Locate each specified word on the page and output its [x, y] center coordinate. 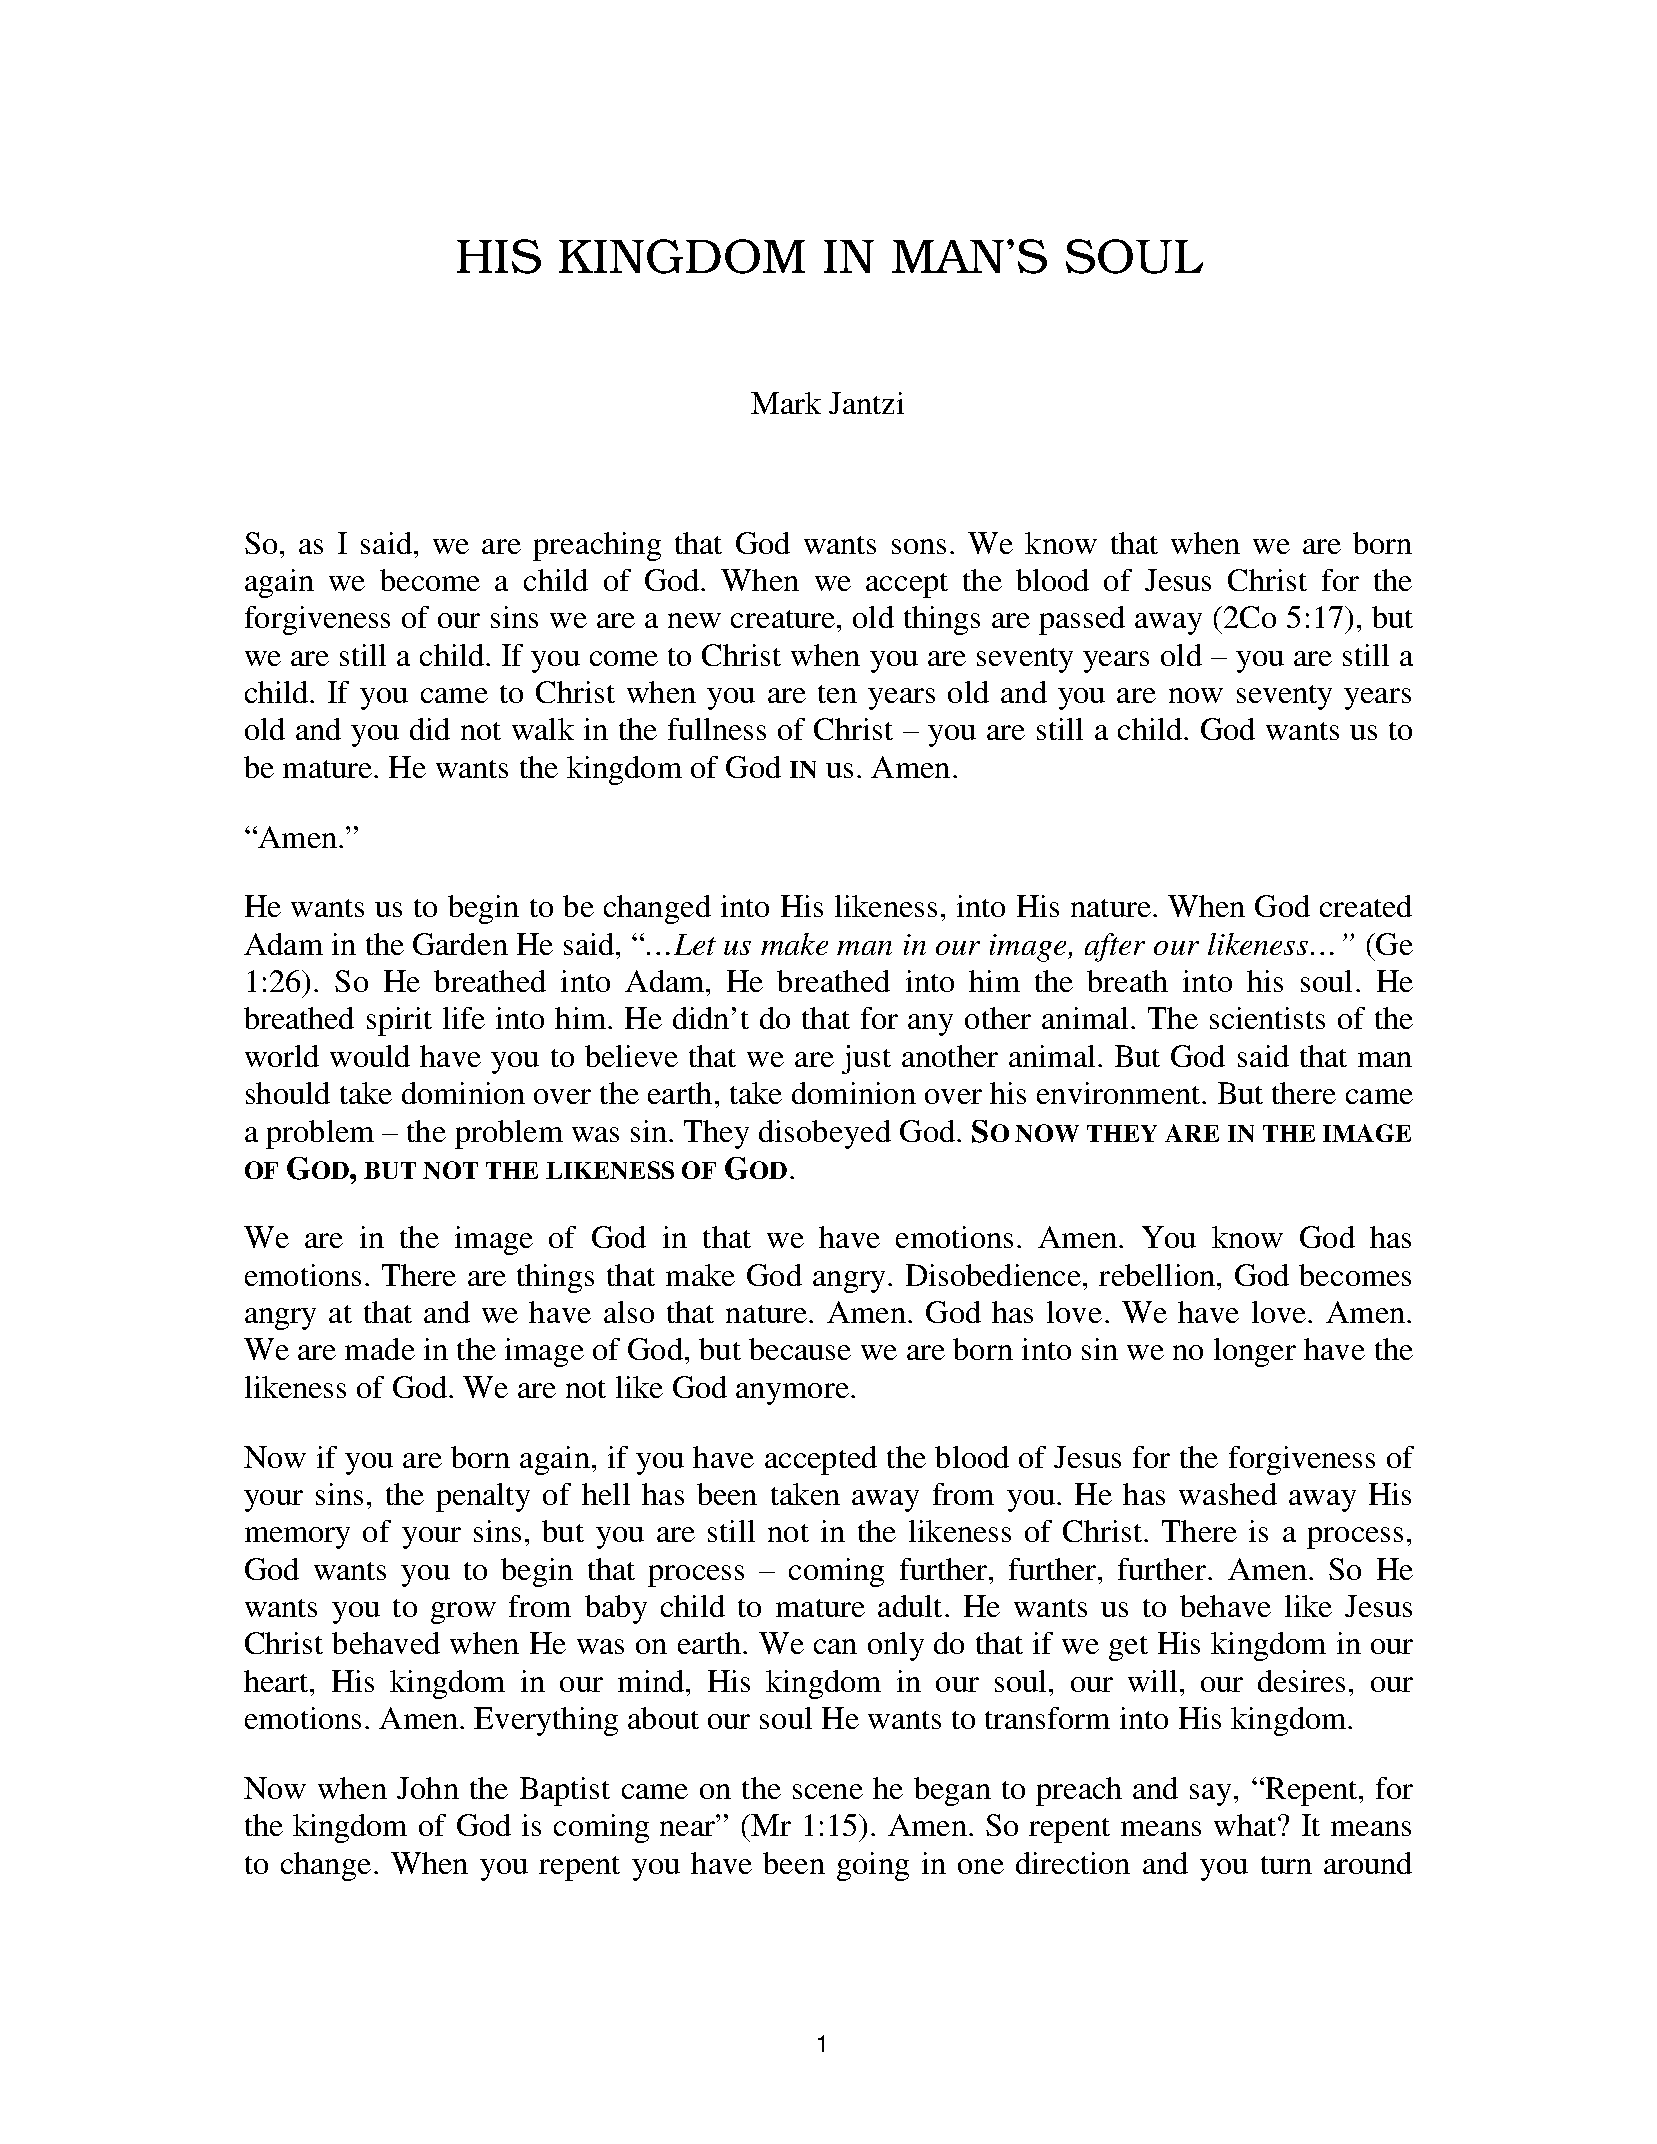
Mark [786, 403]
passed [1082, 620]
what [1246, 1825]
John [428, 1788]
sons [919, 546]
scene [828, 1791]
